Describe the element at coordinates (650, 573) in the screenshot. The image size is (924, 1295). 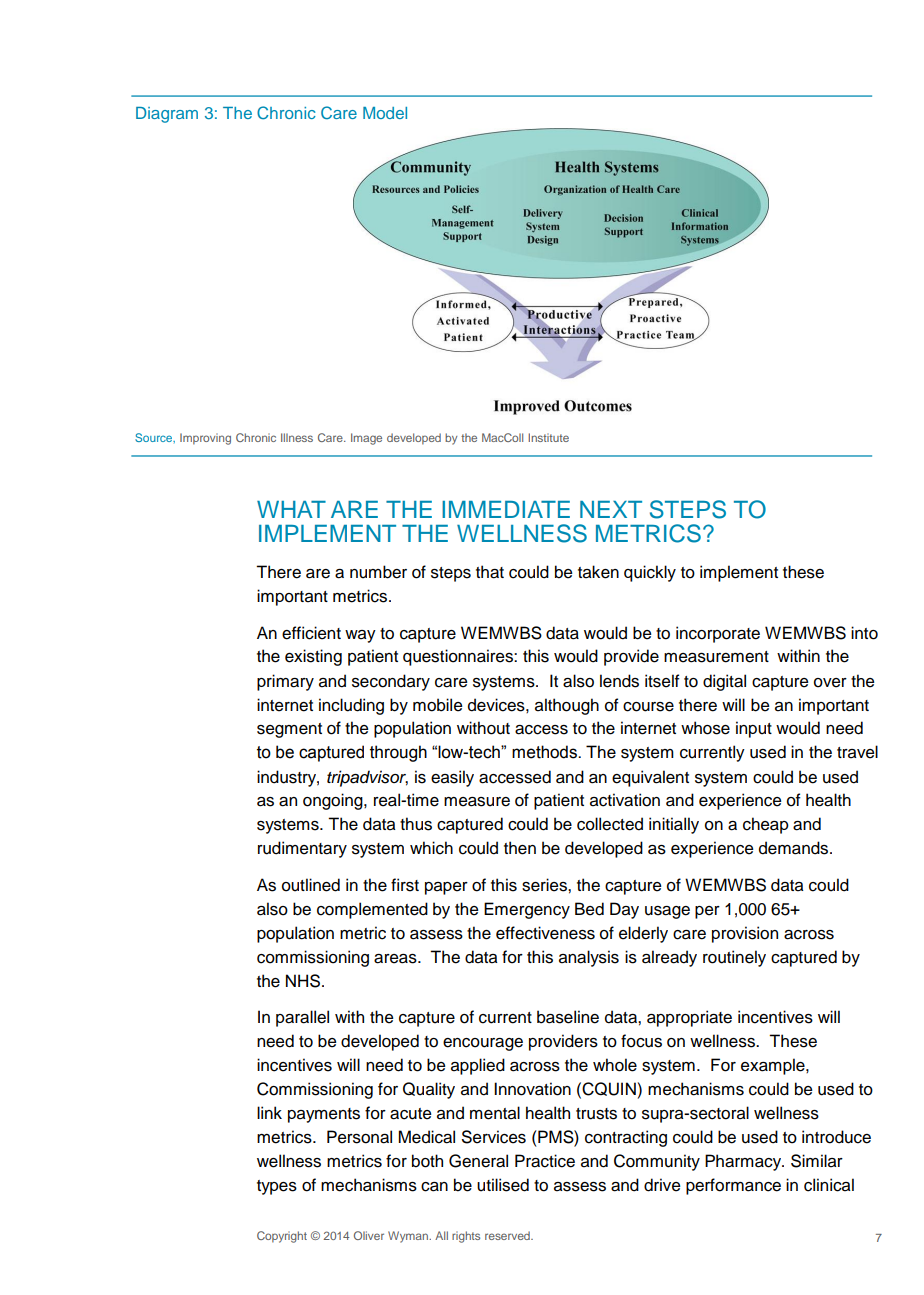
I see `quickly` at that location.
